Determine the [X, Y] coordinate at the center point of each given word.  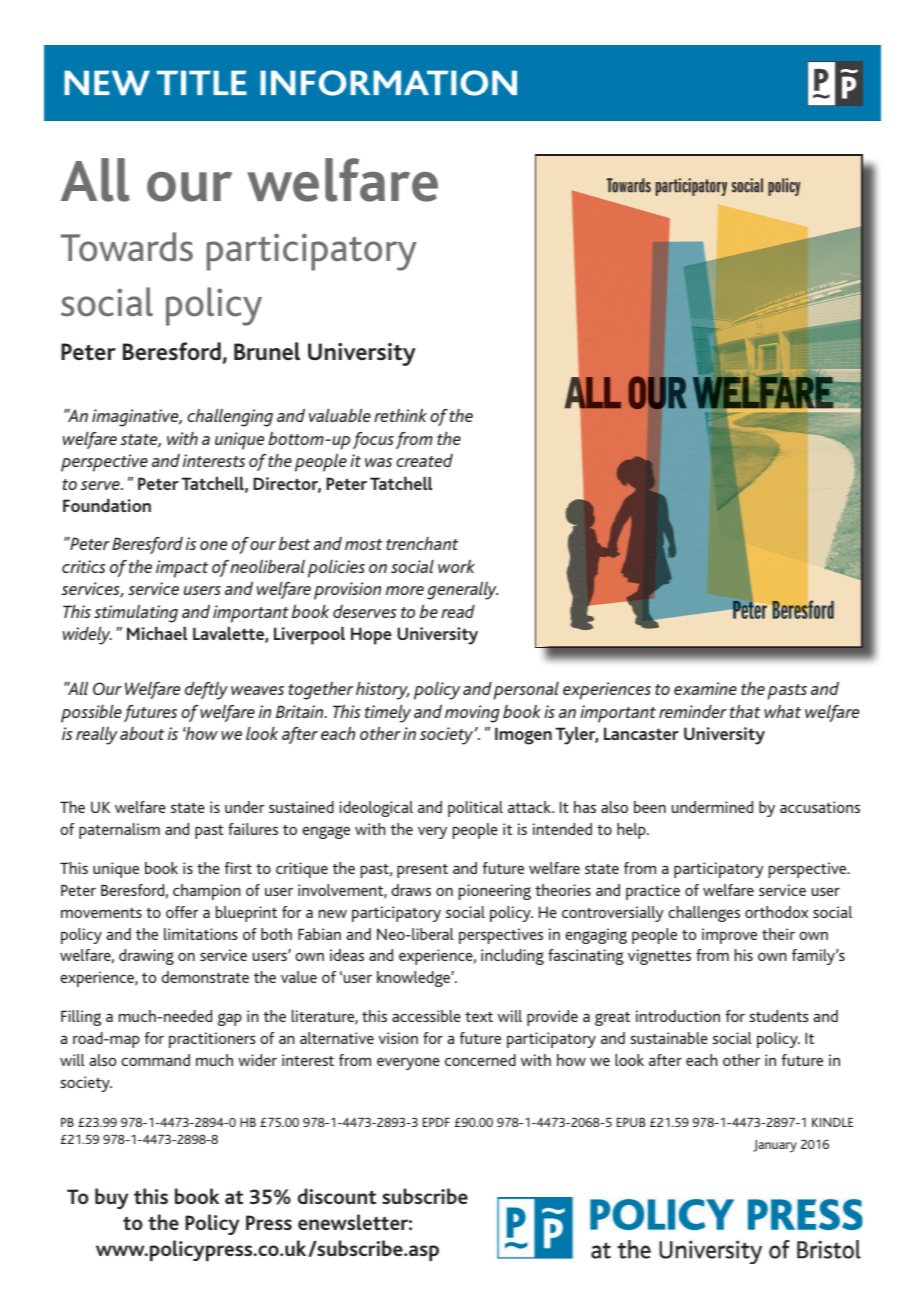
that [745, 711]
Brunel [267, 351]
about [142, 733]
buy [111, 1198]
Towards [127, 247]
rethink [400, 415]
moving [472, 714]
